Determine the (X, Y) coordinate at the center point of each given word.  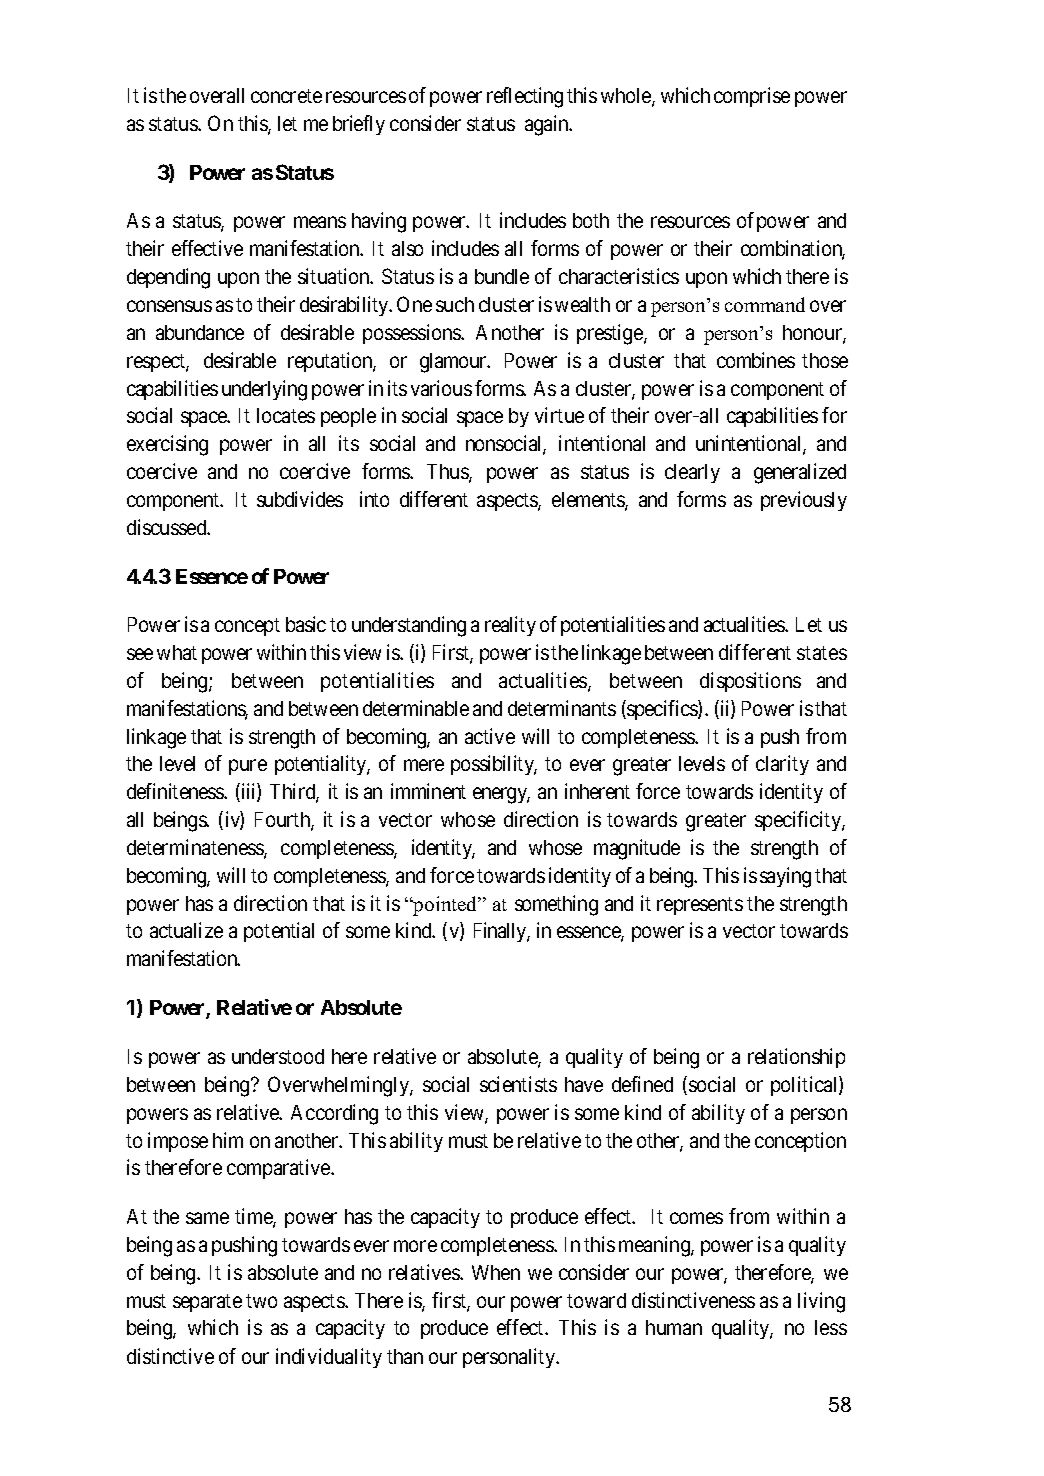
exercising (167, 445)
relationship (796, 1058)
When (496, 1272)
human (674, 1327)
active (490, 736)
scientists (518, 1084)
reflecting (525, 97)
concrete (286, 96)
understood (278, 1056)
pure (248, 767)
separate (207, 1303)
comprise (752, 97)
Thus (448, 473)
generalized (800, 473)
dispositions (750, 682)
